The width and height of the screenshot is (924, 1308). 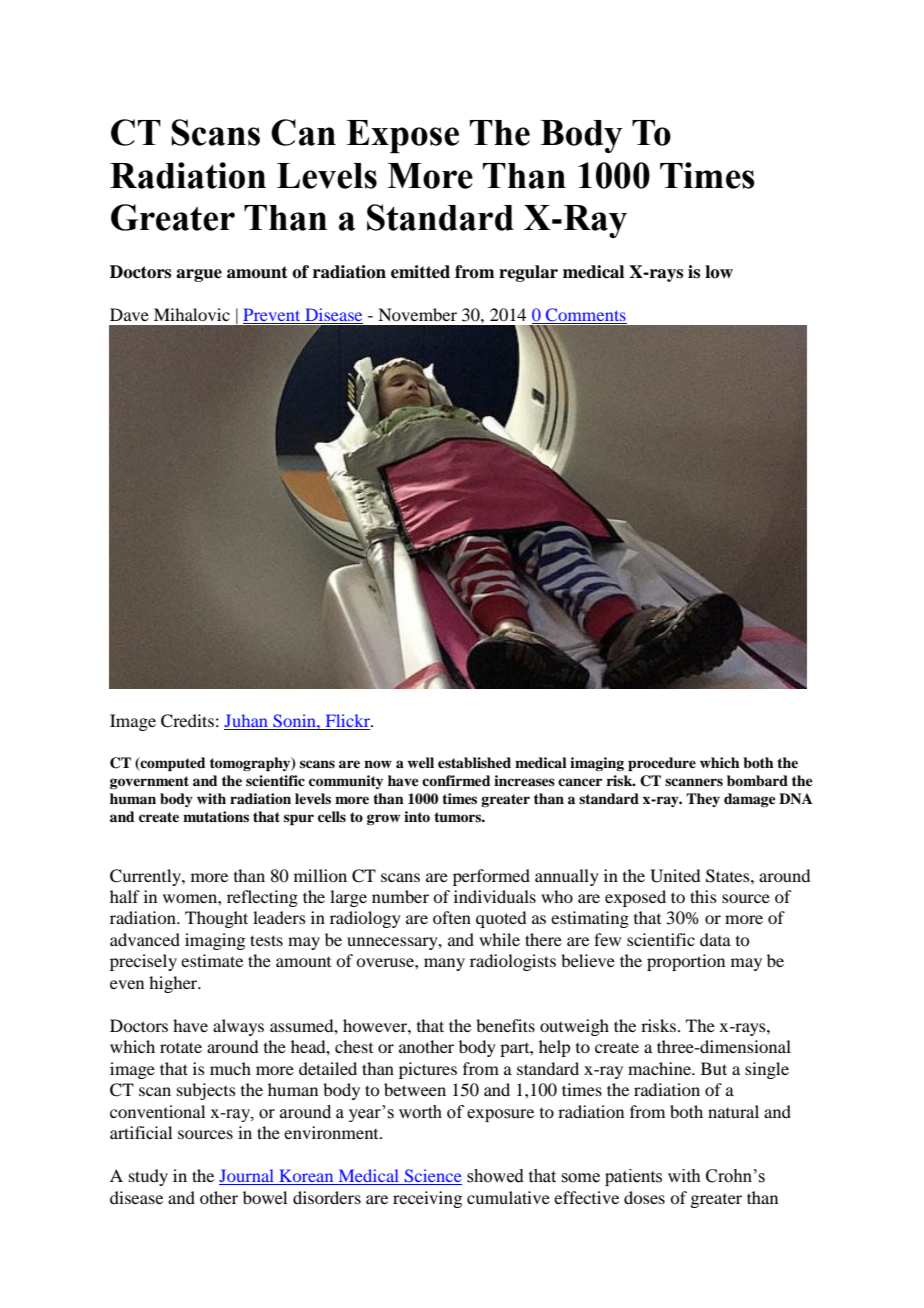 What do you see at coordinates (719, 272) in the screenshot?
I see `low` at bounding box center [719, 272].
